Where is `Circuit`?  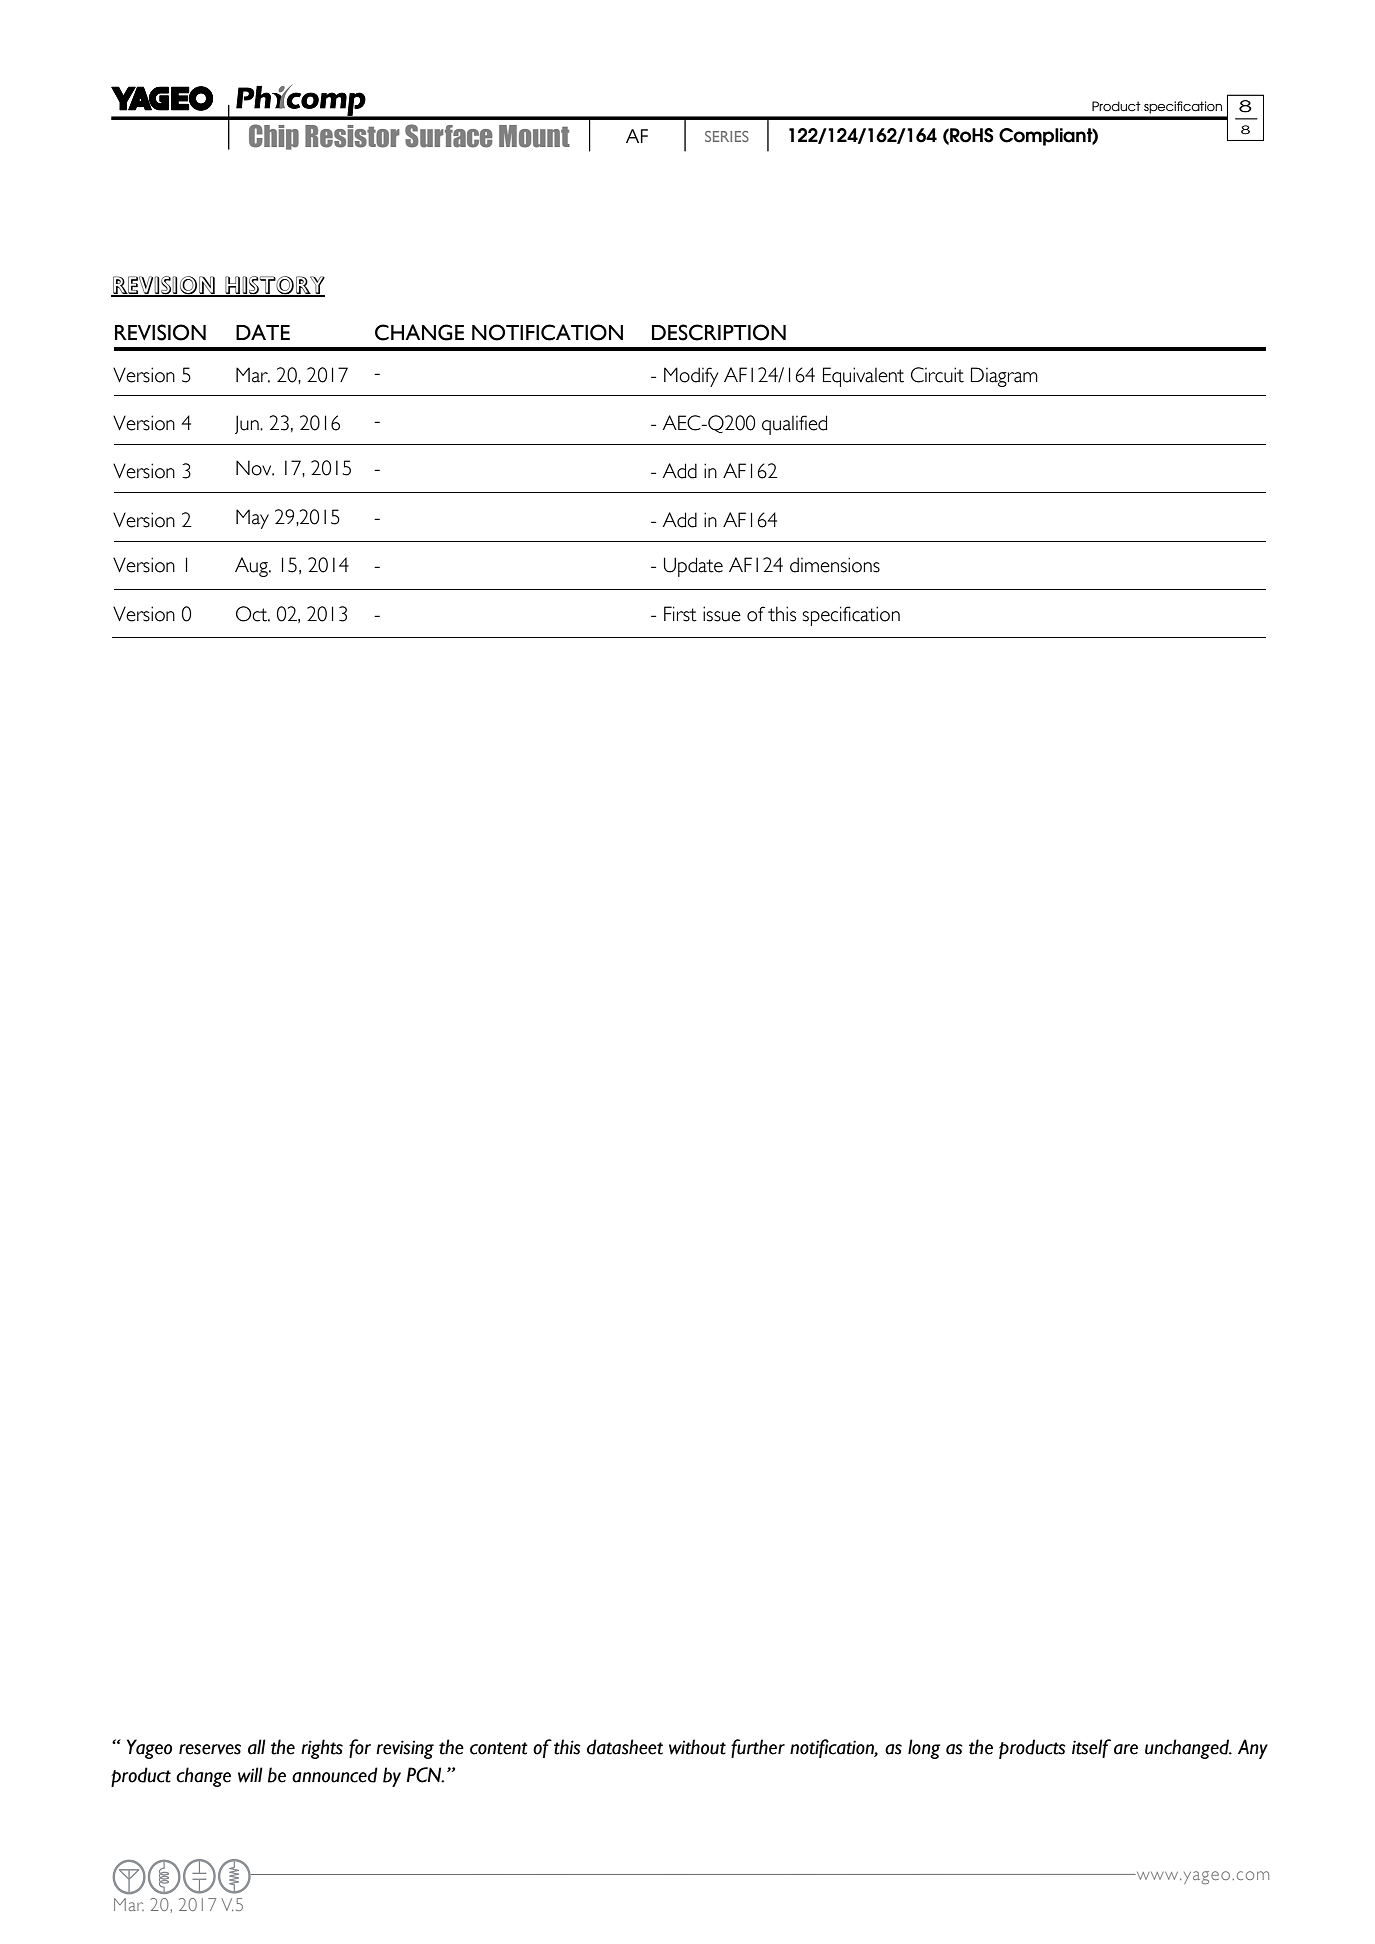
Circuit is located at coordinates (937, 375).
